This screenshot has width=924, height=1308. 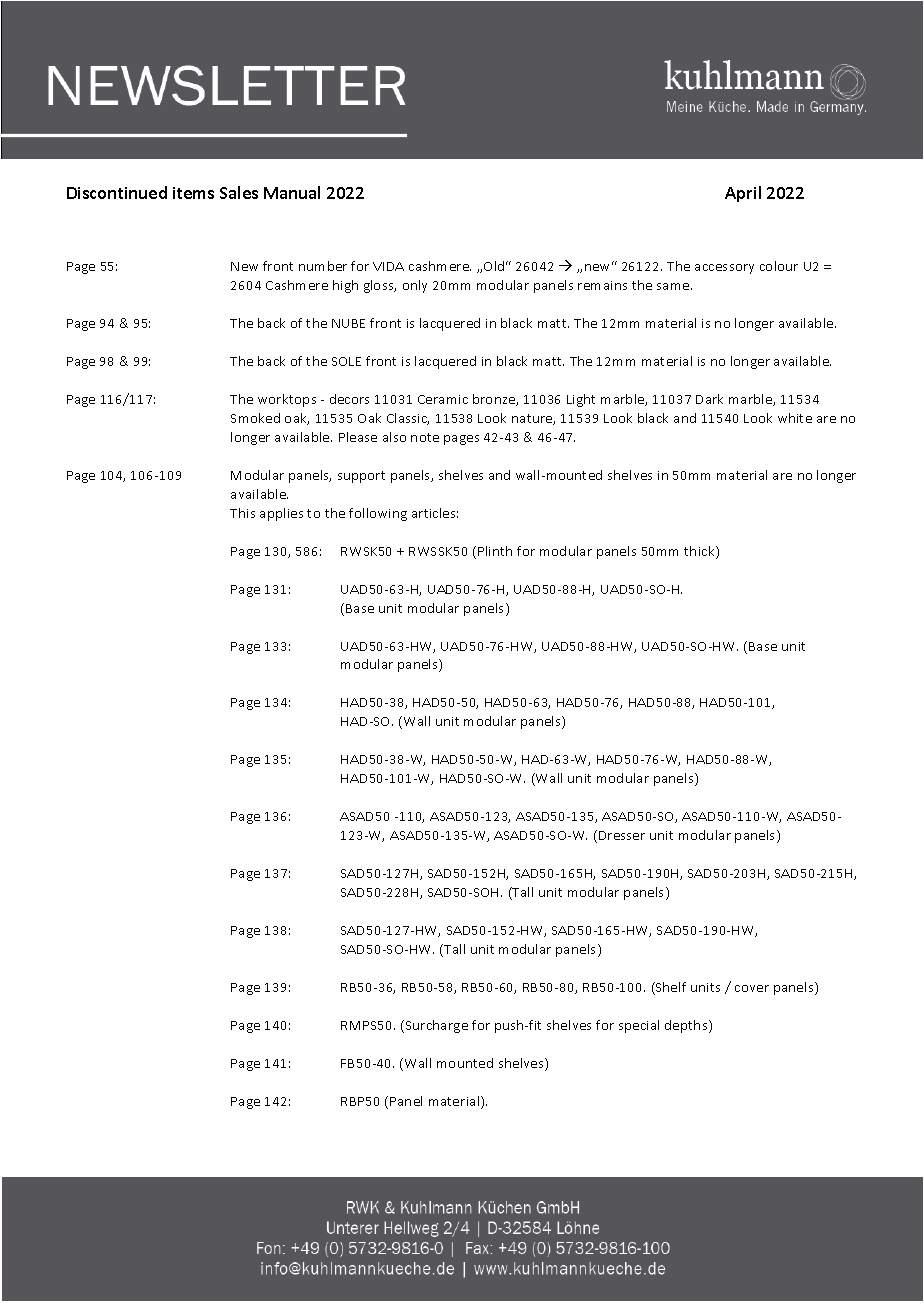 What do you see at coordinates (388, 266) in the screenshot?
I see `VIDA` at bounding box center [388, 266].
